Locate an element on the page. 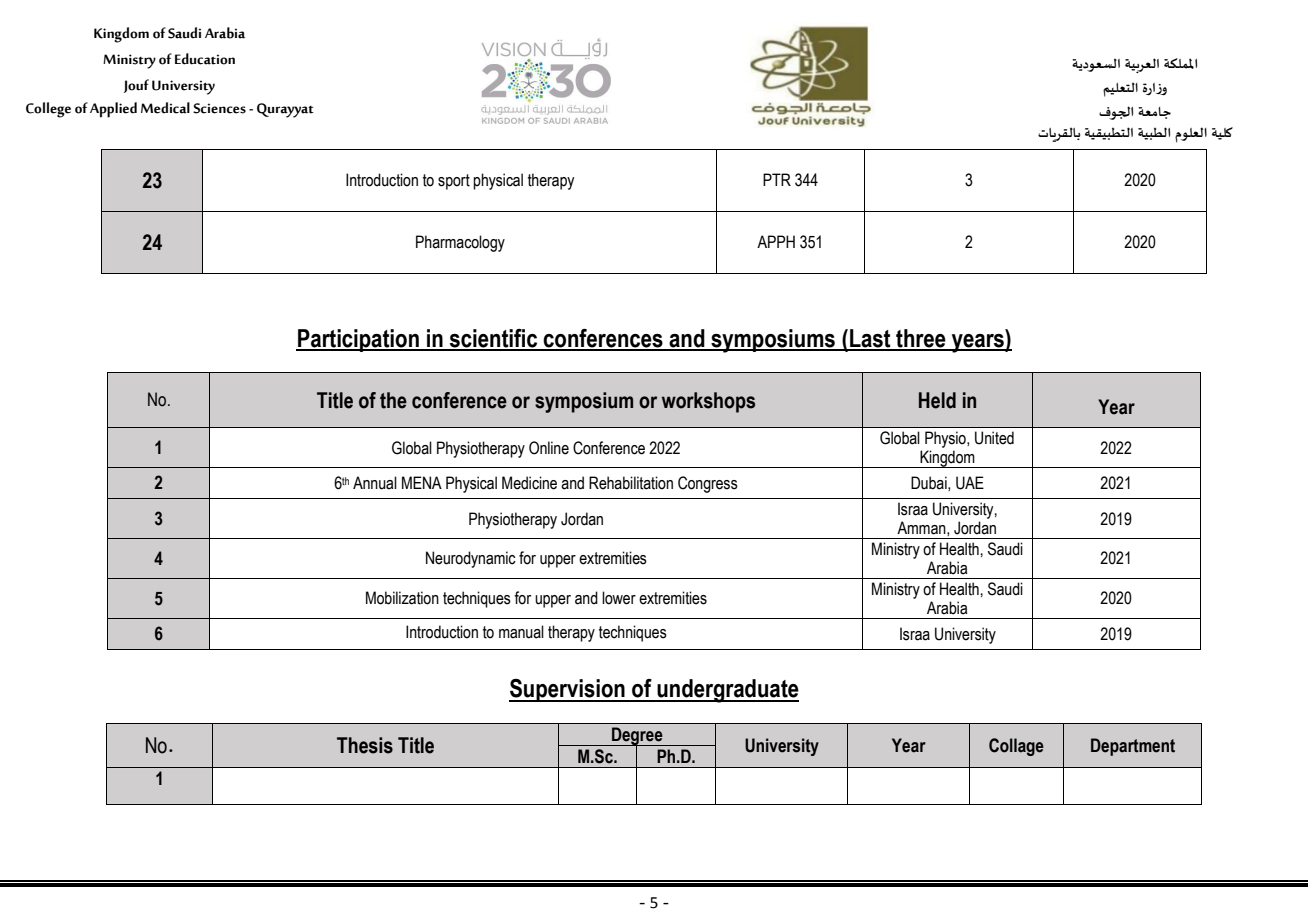  Participation is located at coordinates (358, 340).
